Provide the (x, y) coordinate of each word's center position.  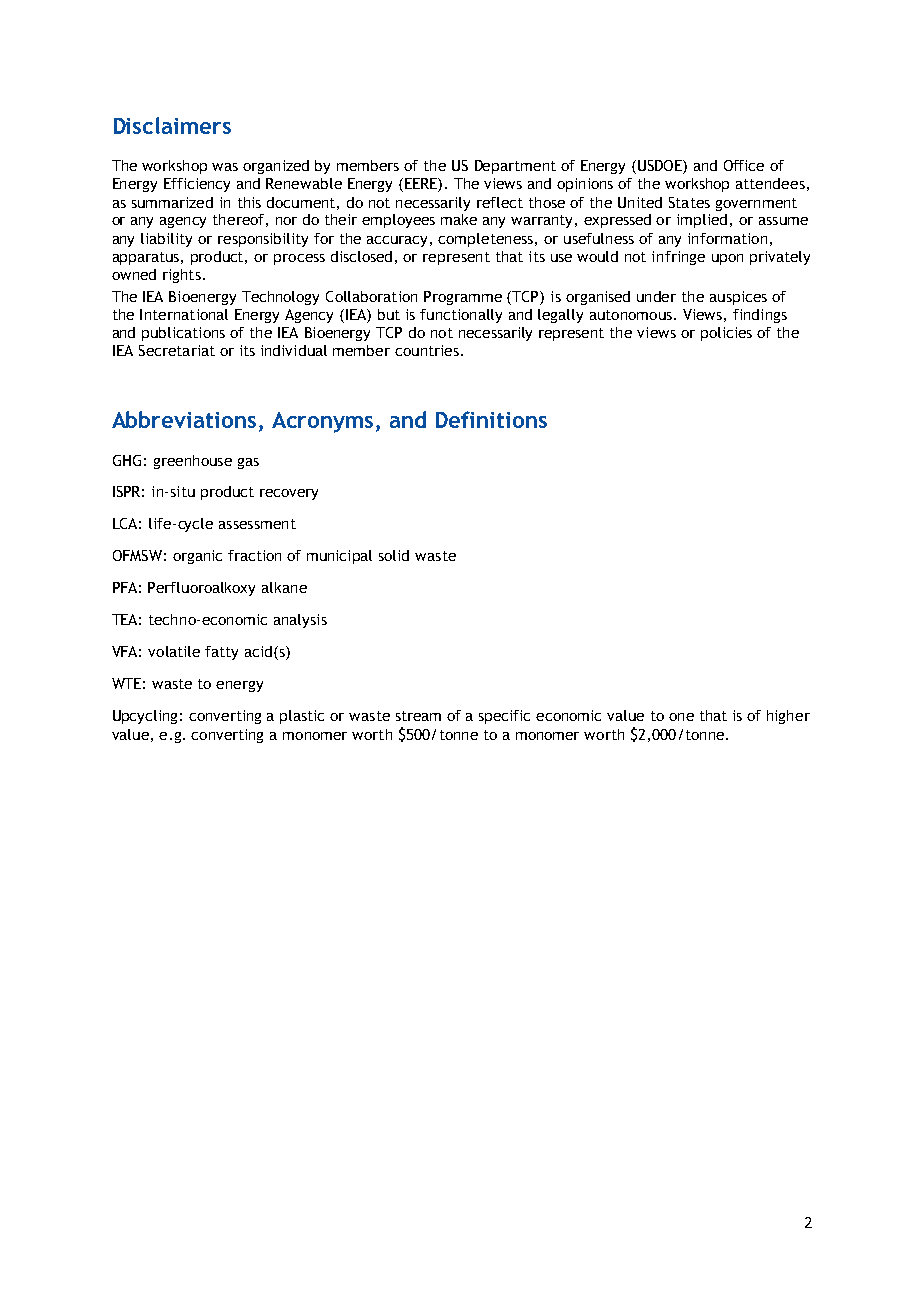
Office (744, 165)
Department (515, 167)
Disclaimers (172, 125)
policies (726, 334)
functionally (461, 316)
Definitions (491, 419)
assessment (257, 524)
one (681, 717)
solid (394, 555)
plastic (302, 717)
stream (418, 716)
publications (183, 334)
